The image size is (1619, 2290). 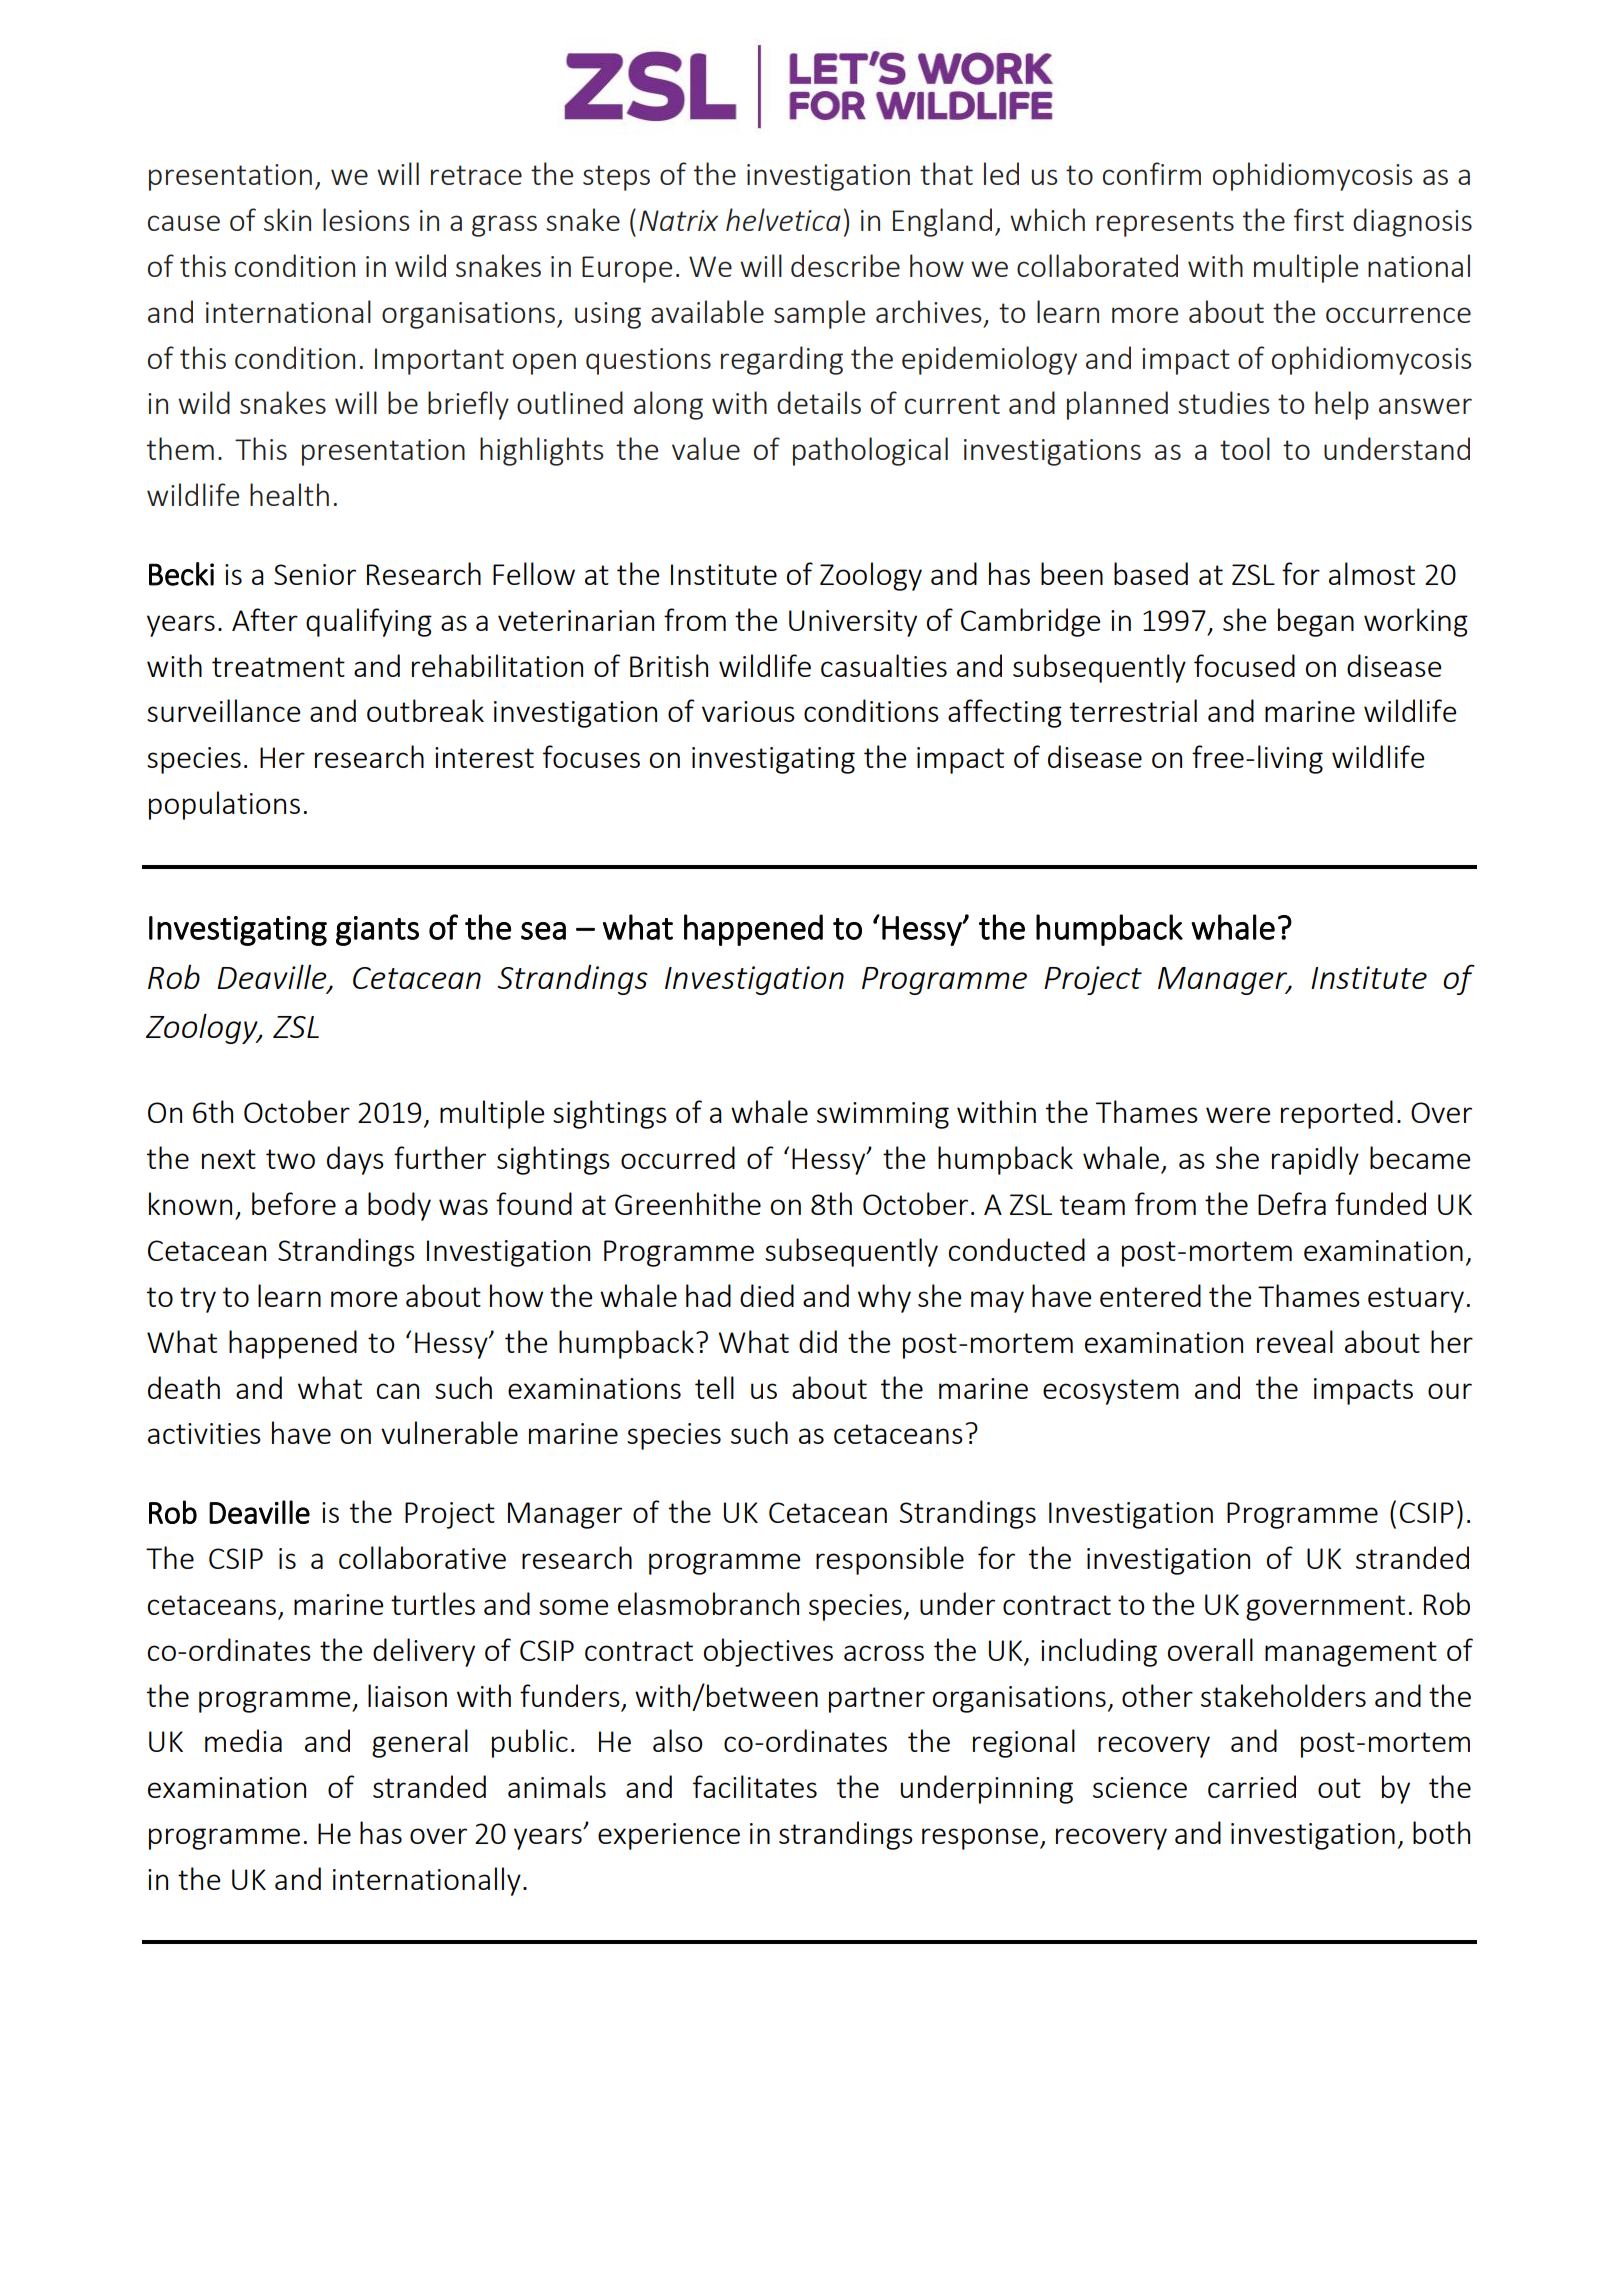 What do you see at coordinates (420, 1743) in the screenshot?
I see `general` at bounding box center [420, 1743].
